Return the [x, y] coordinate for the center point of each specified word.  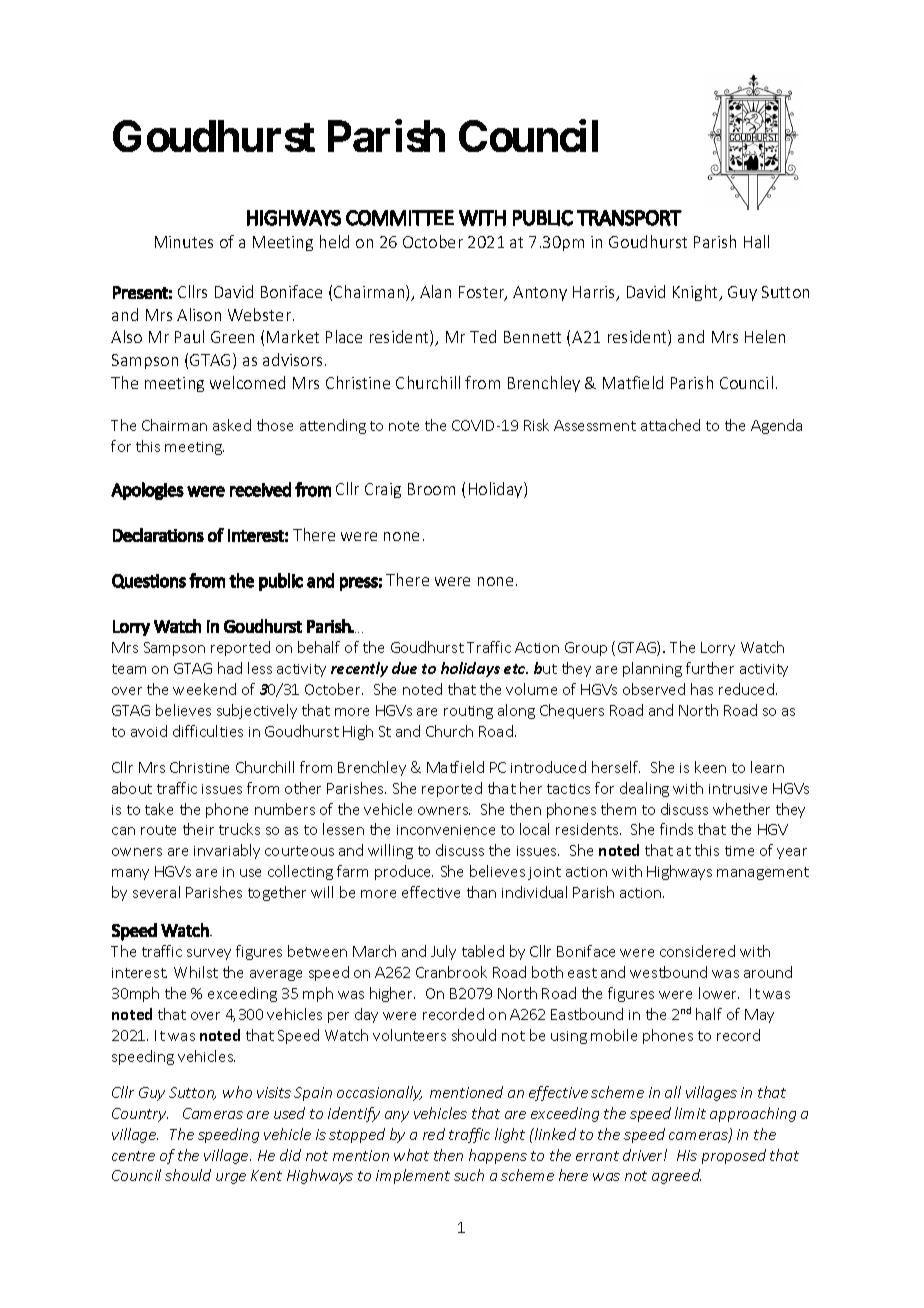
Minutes [184, 242]
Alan [435, 291]
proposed [734, 1156]
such [469, 1175]
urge [231, 1178]
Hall [756, 241]
